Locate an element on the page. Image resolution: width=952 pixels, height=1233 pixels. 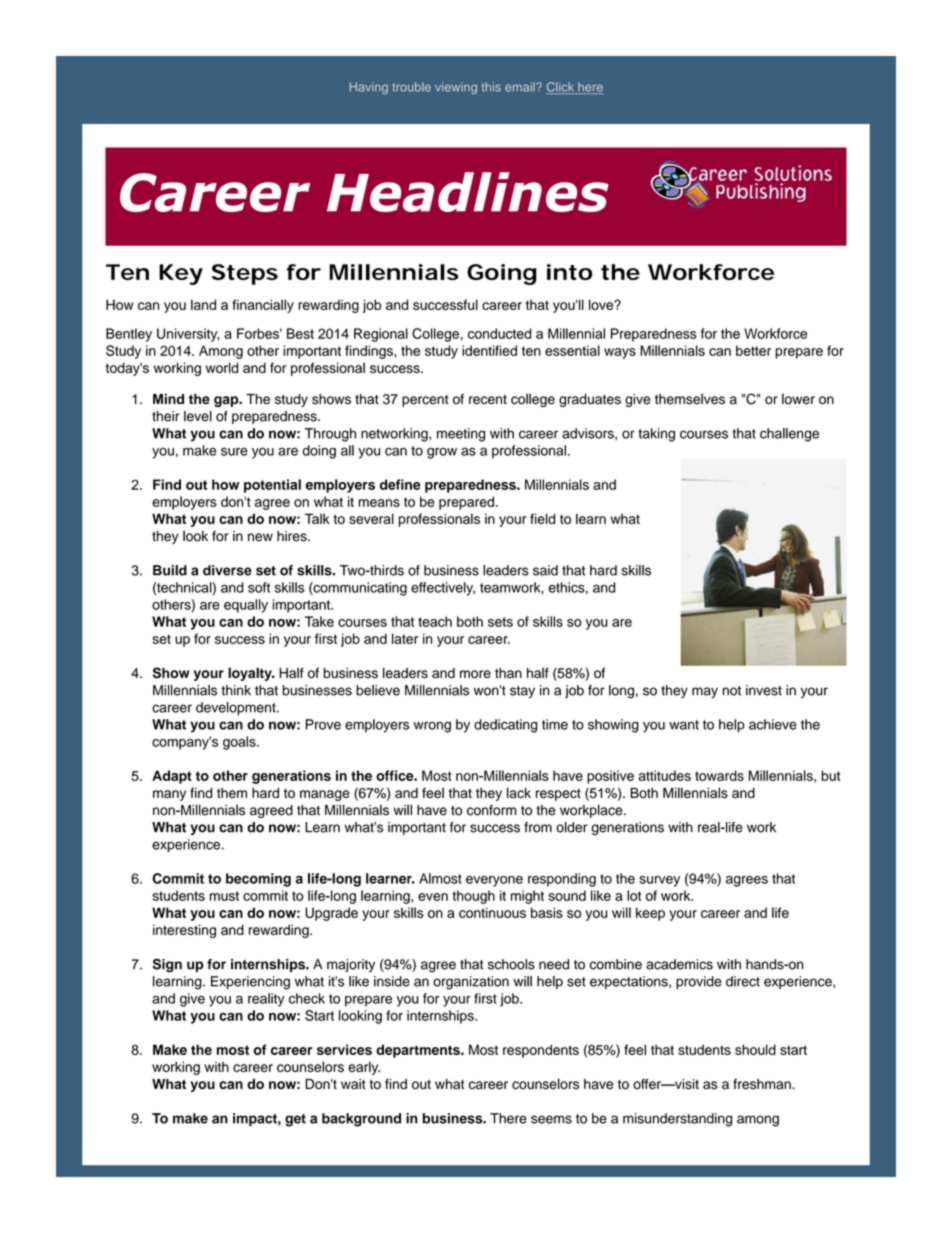
freshman is located at coordinates (763, 1084).
